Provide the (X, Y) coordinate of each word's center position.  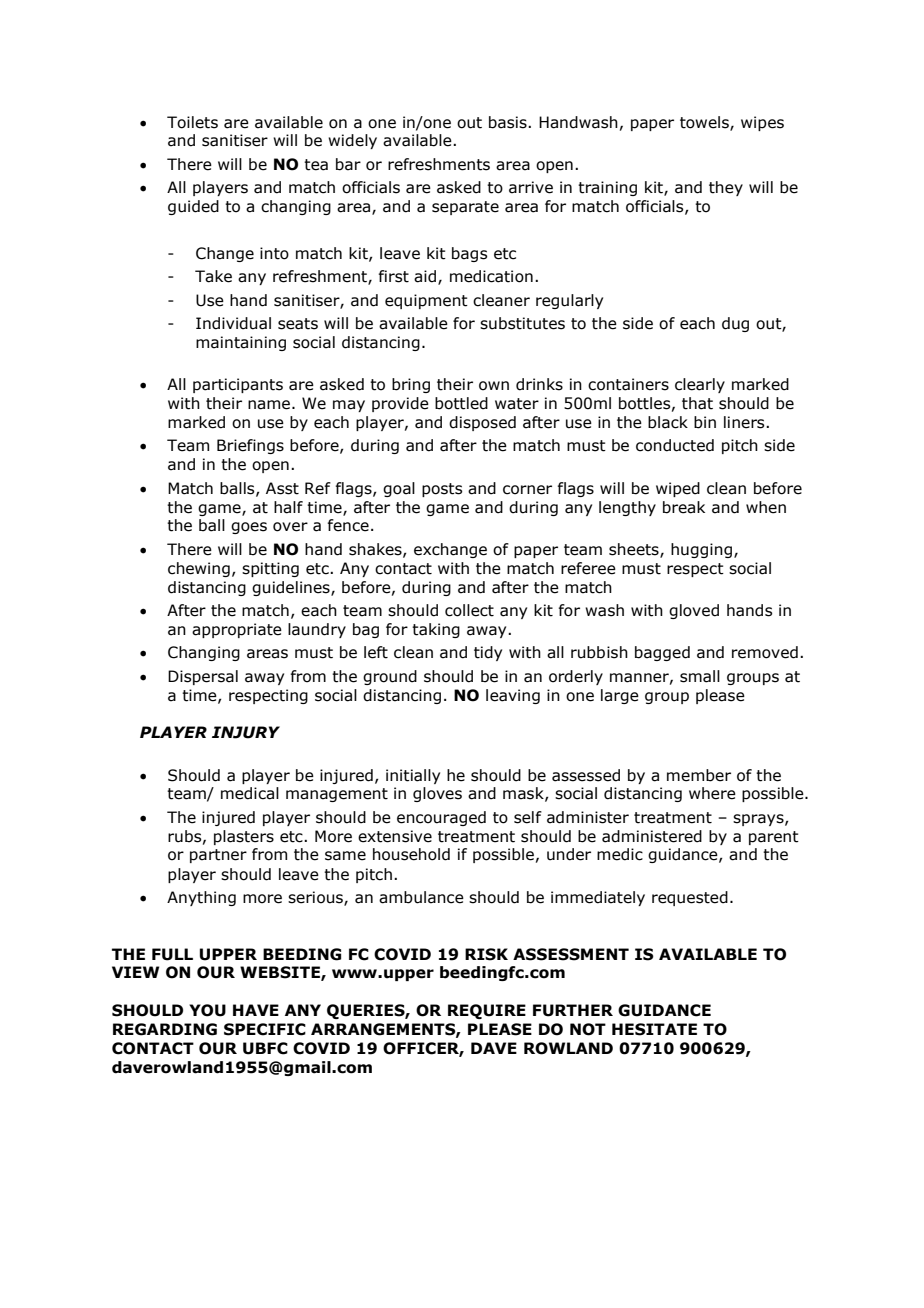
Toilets (192, 122)
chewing (199, 569)
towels (705, 123)
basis (509, 122)
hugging (701, 550)
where (712, 793)
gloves (437, 794)
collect (469, 610)
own (494, 386)
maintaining (241, 343)
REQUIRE (487, 1011)
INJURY (246, 732)
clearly (700, 385)
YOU (207, 1010)
